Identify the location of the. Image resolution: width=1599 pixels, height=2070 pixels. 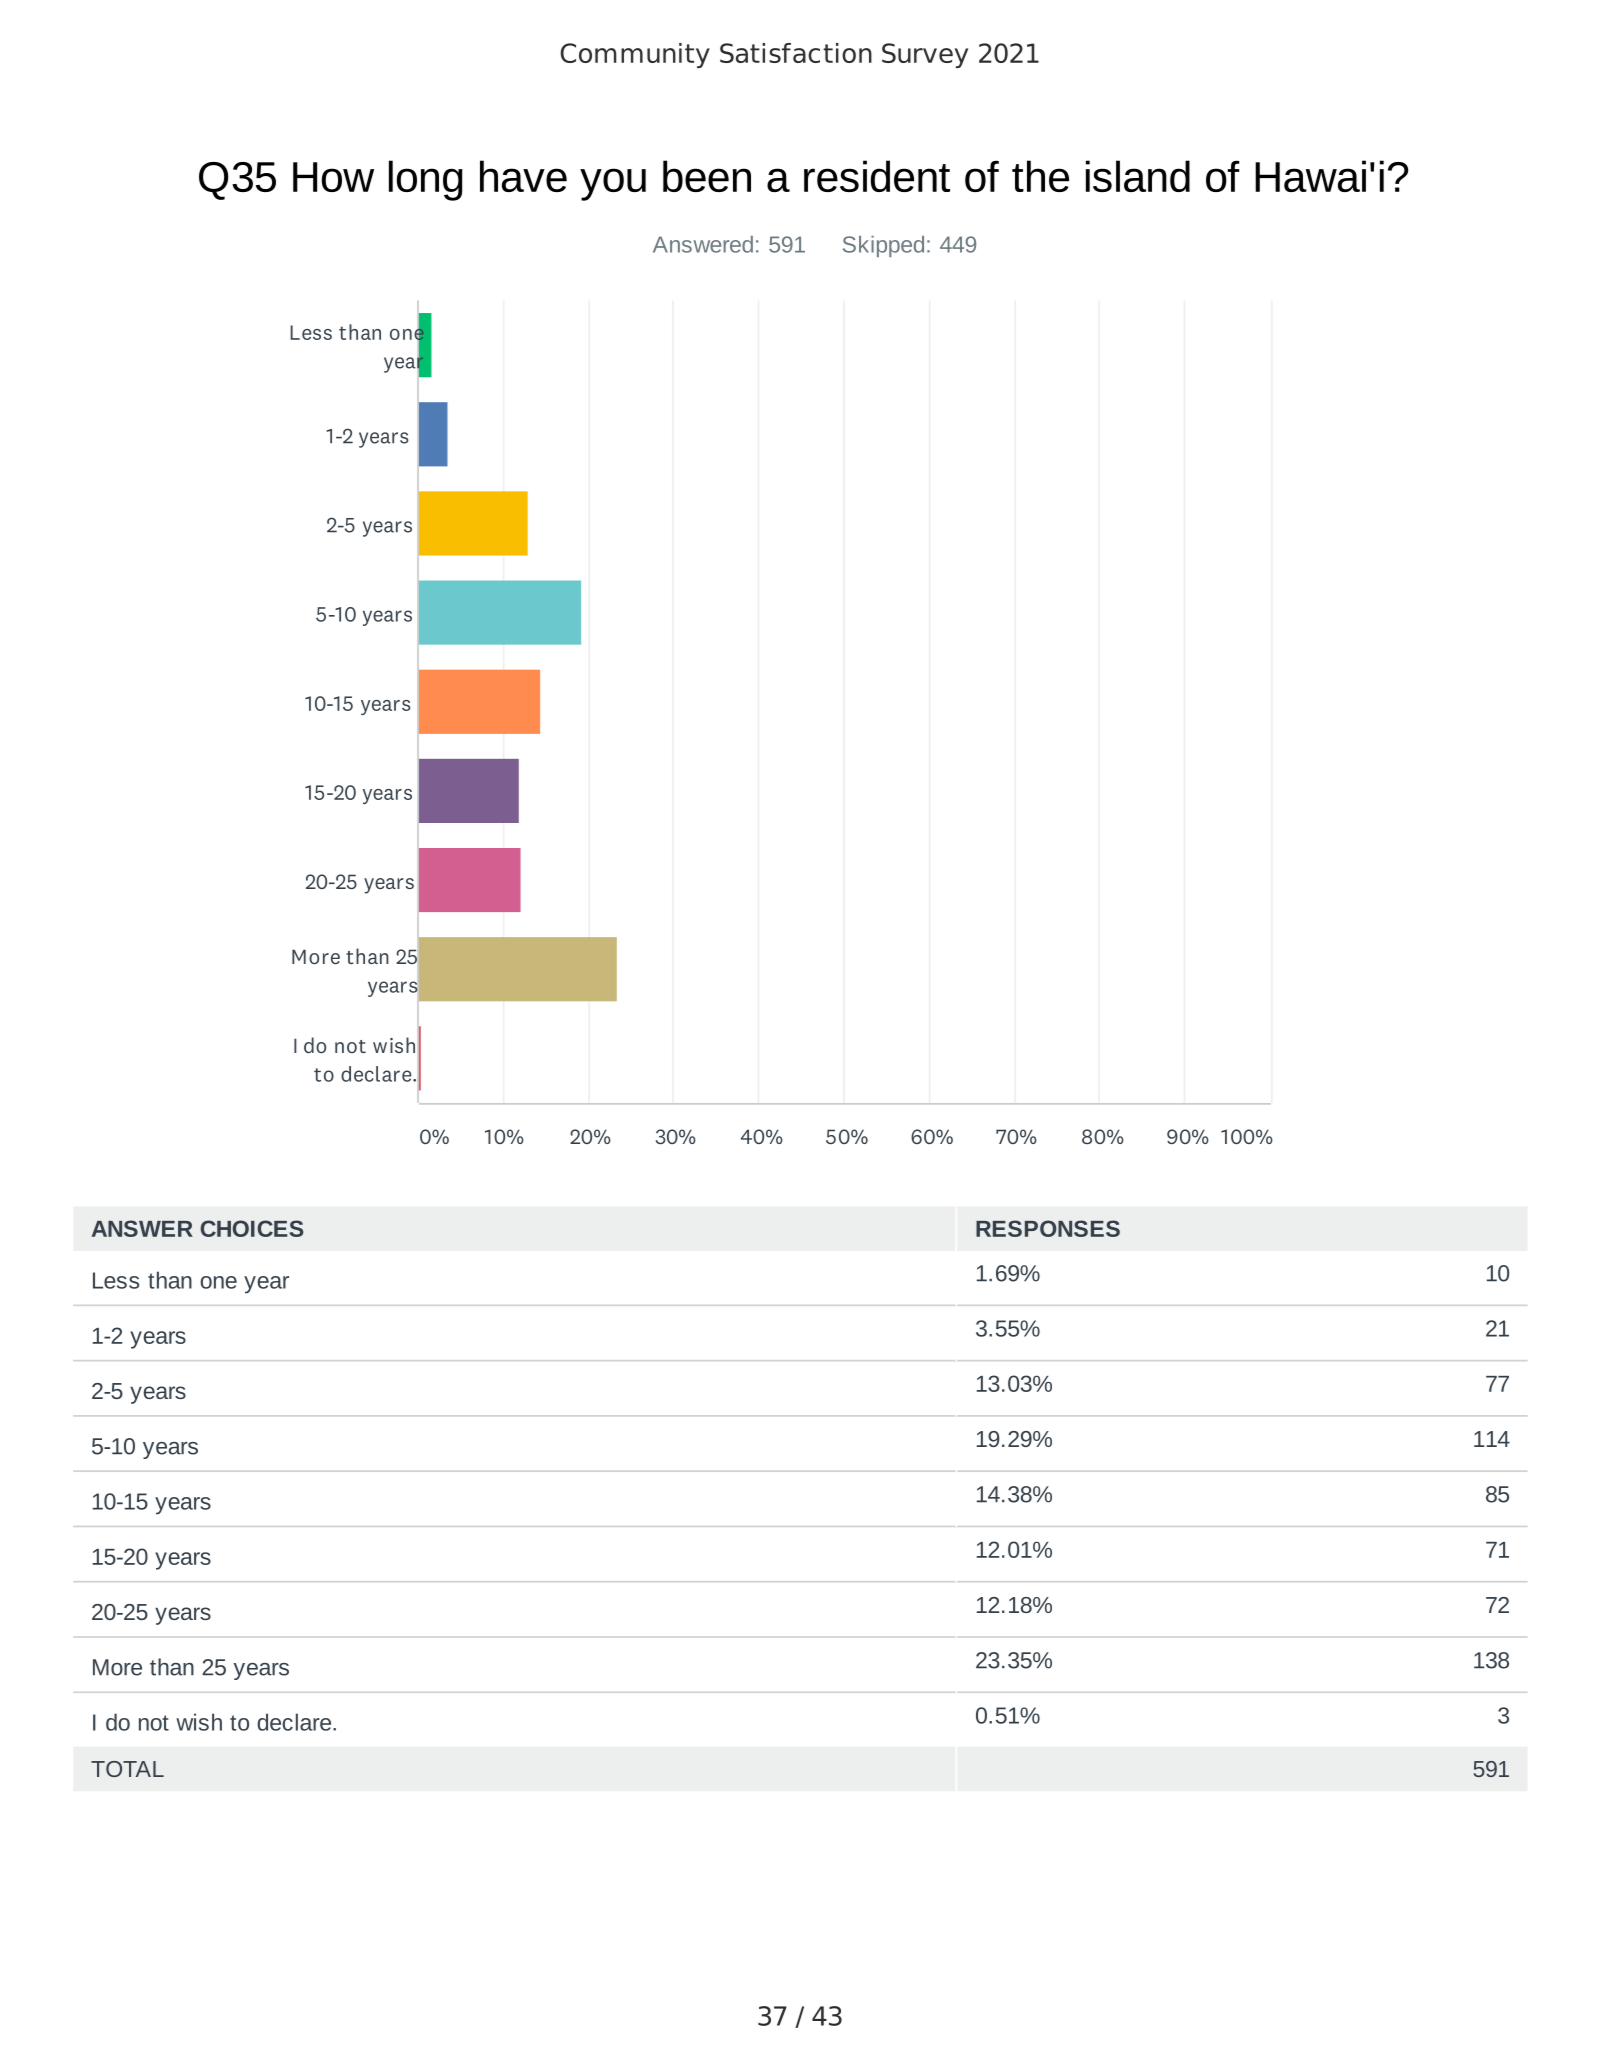
(1040, 176).
